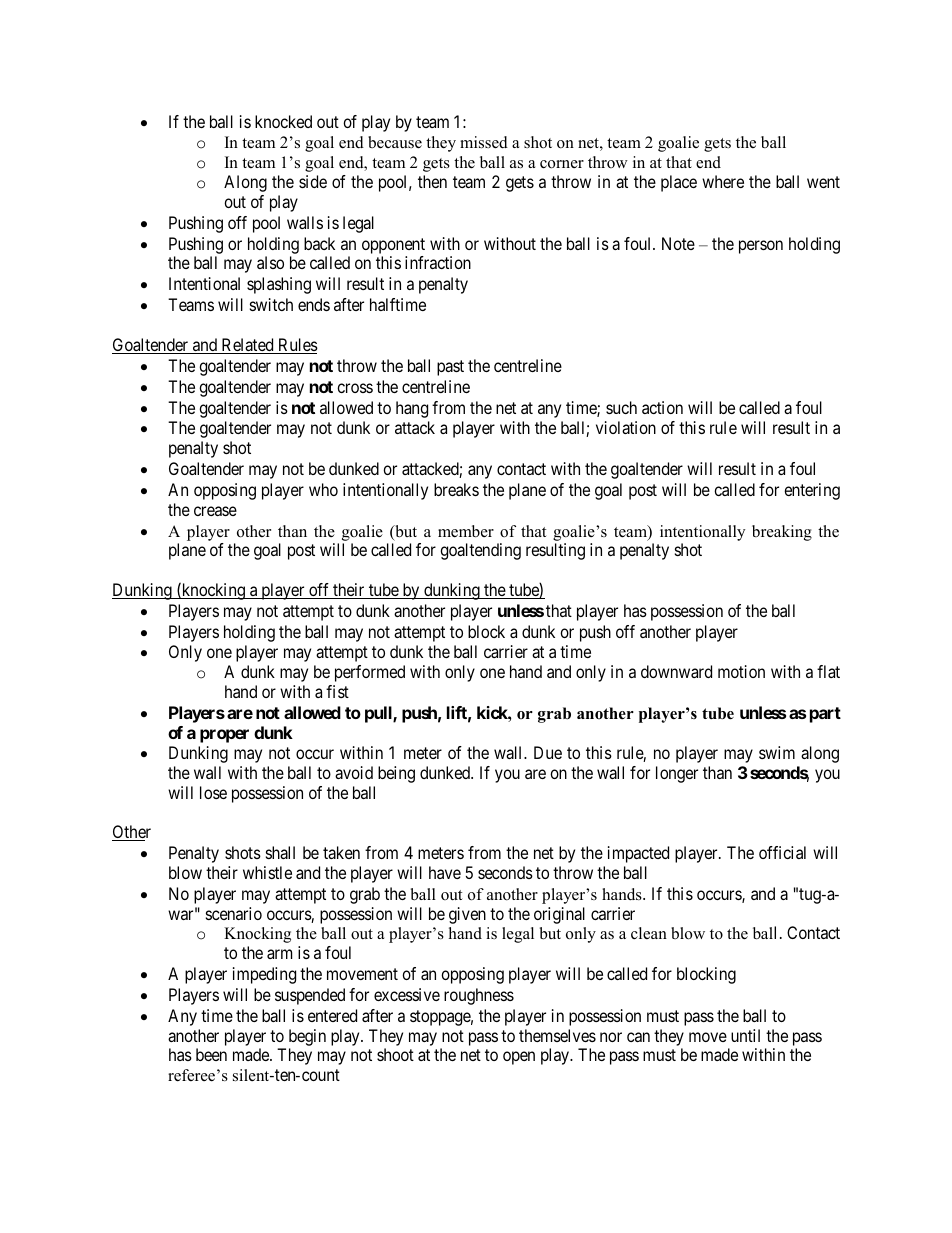  I want to click on knocked, so click(283, 121).
